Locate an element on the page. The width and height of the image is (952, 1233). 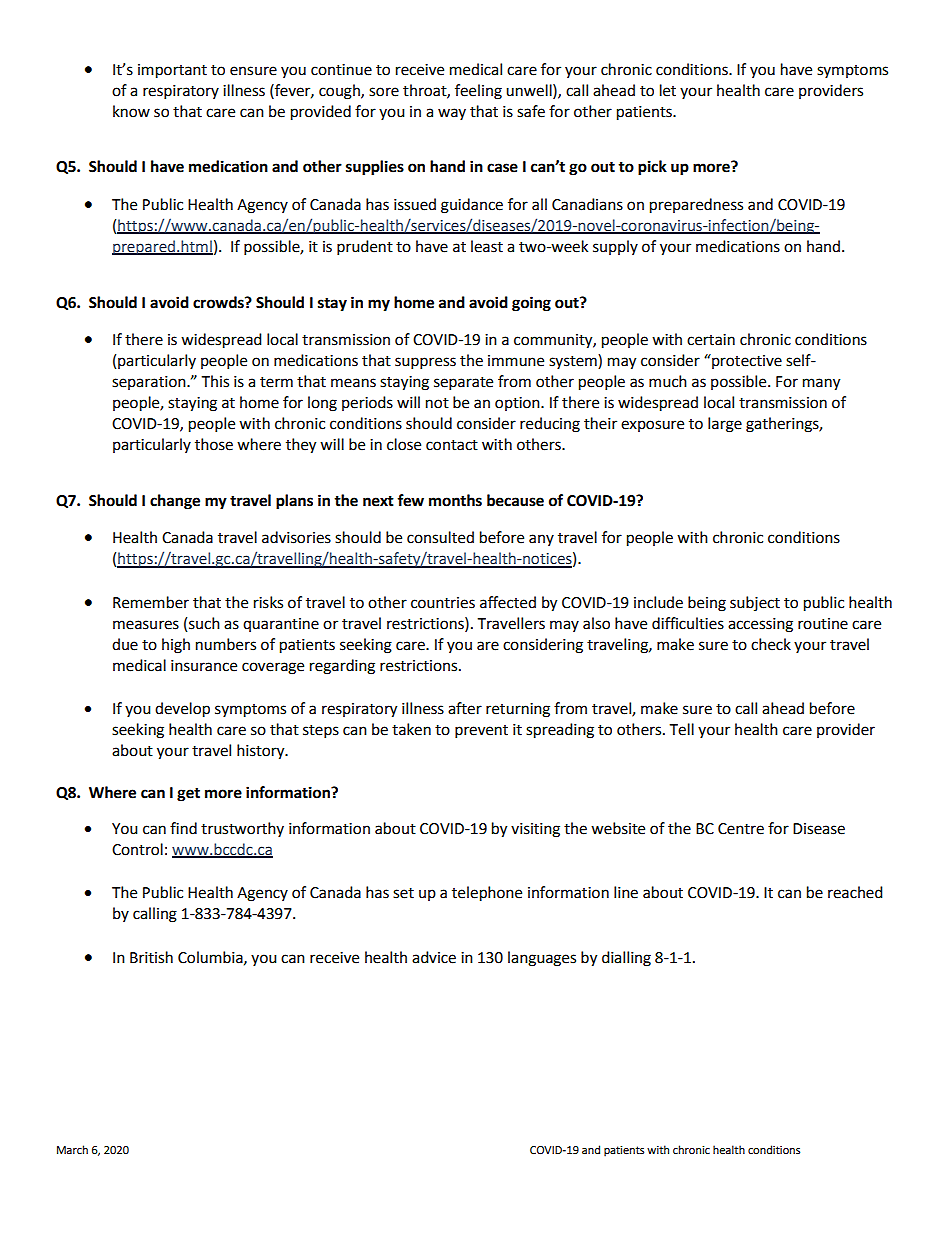
subject is located at coordinates (755, 603).
